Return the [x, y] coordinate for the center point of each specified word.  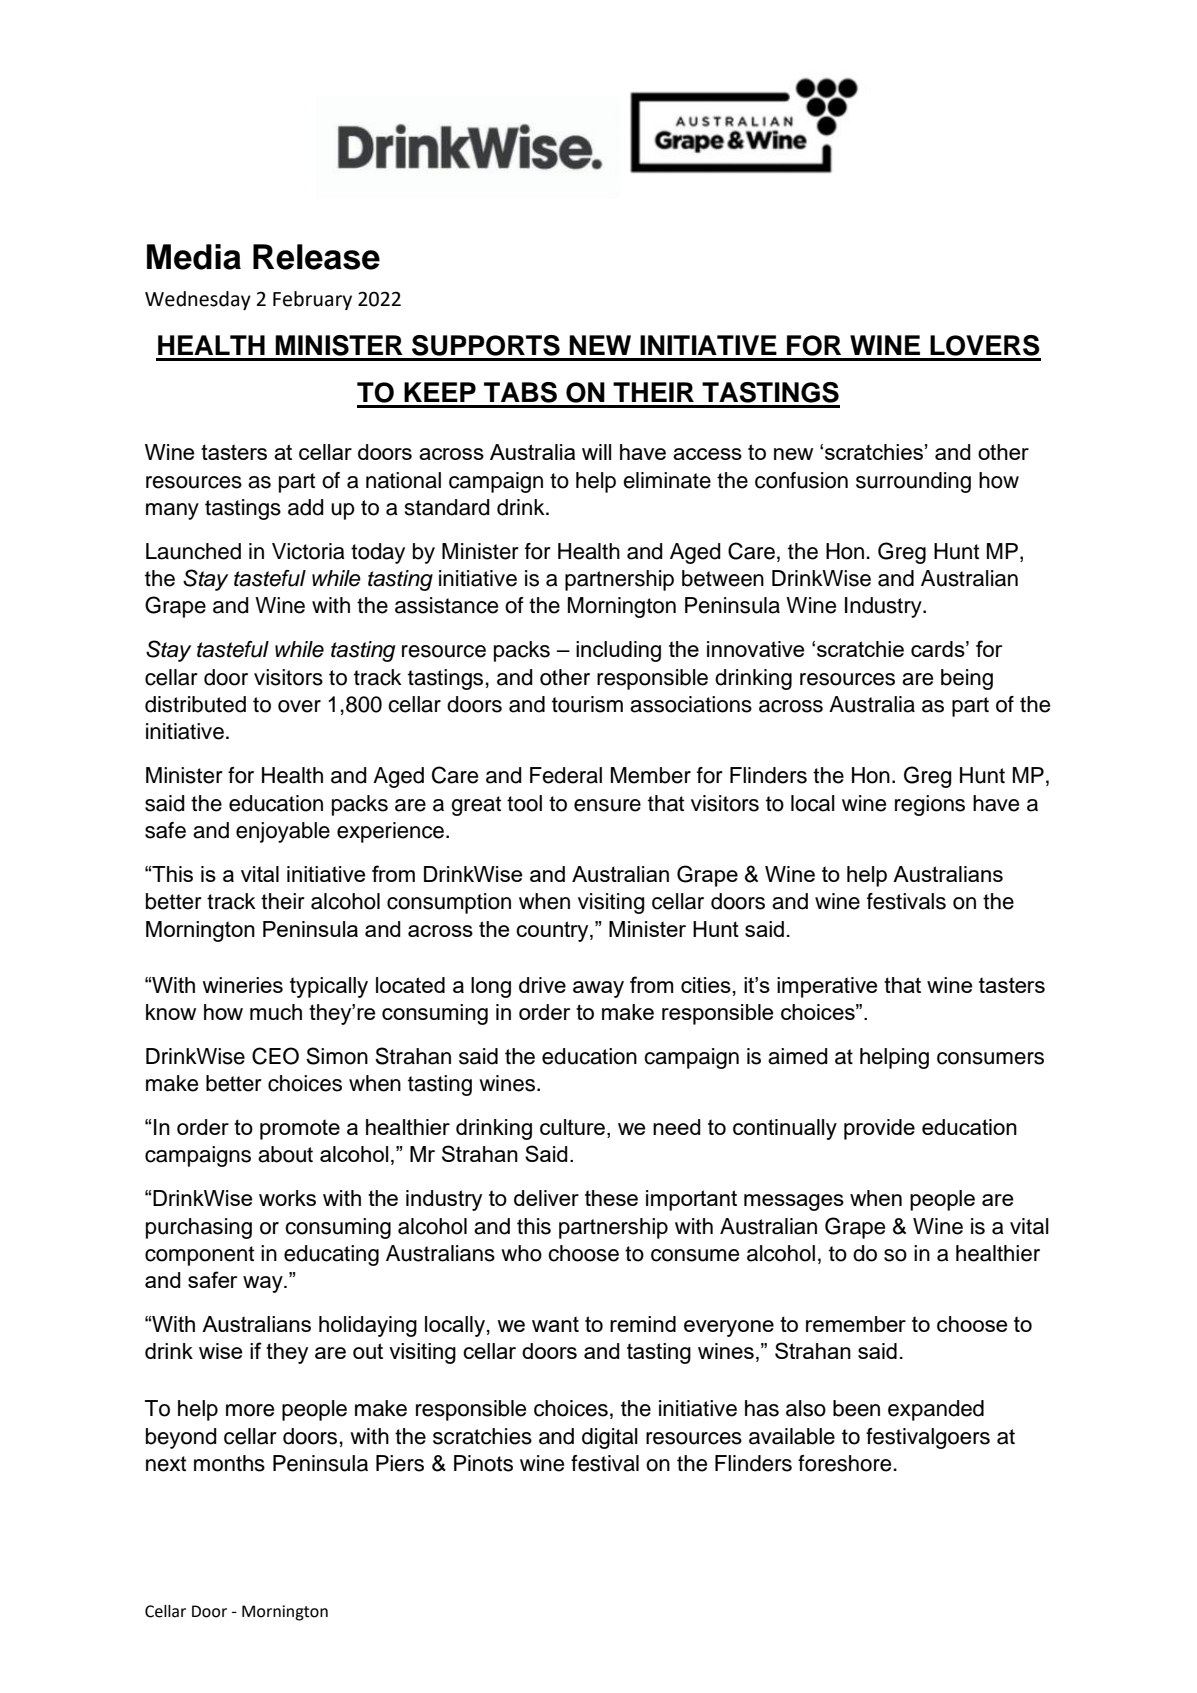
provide [879, 1129]
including [618, 651]
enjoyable [283, 832]
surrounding [913, 482]
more [250, 1410]
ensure [607, 805]
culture [572, 1127]
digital [610, 1438]
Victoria [308, 551]
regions [930, 805]
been [856, 1408]
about [285, 1154]
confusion [801, 480]
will [596, 452]
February [312, 300]
